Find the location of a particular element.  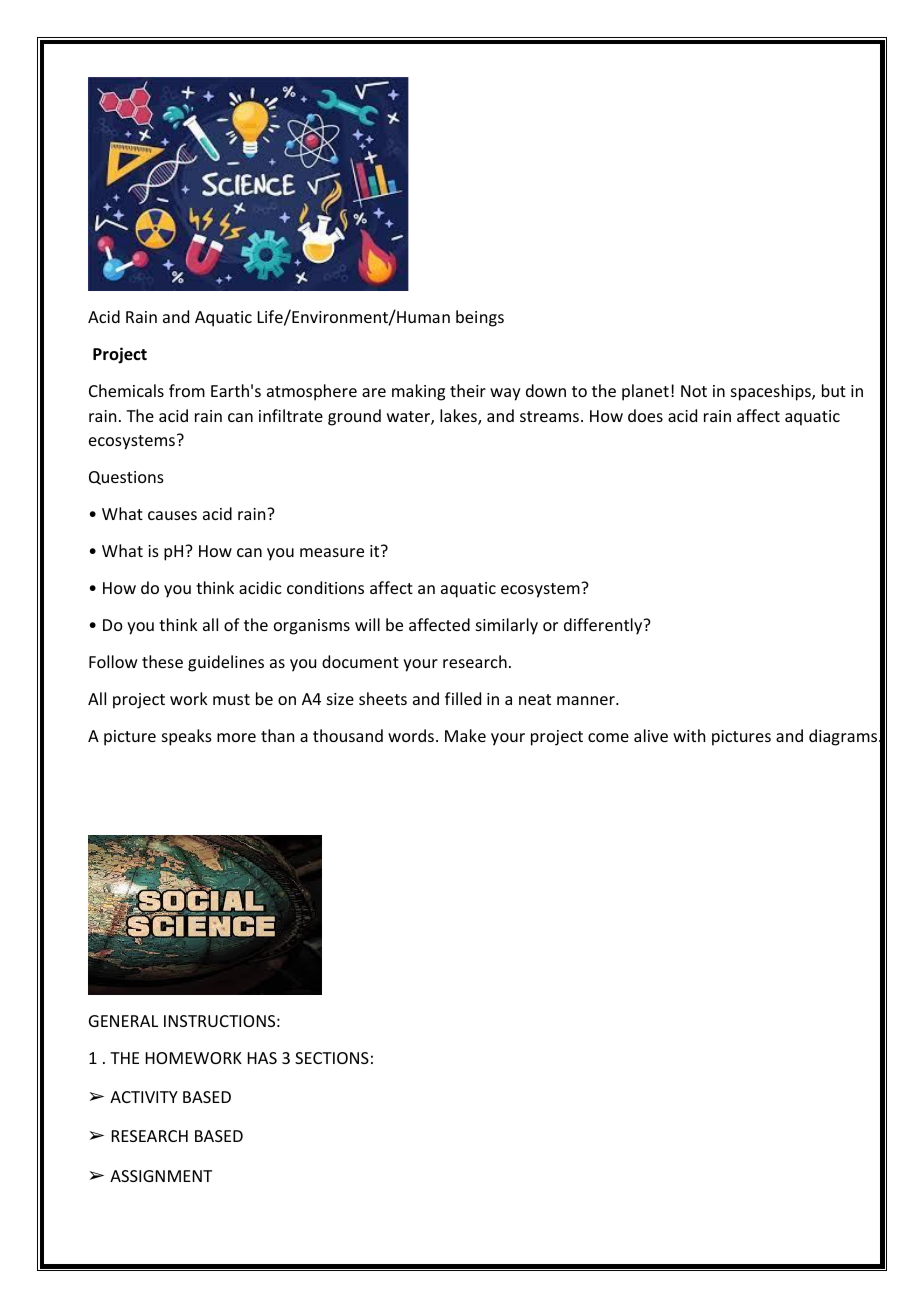

Make is located at coordinates (465, 735).
